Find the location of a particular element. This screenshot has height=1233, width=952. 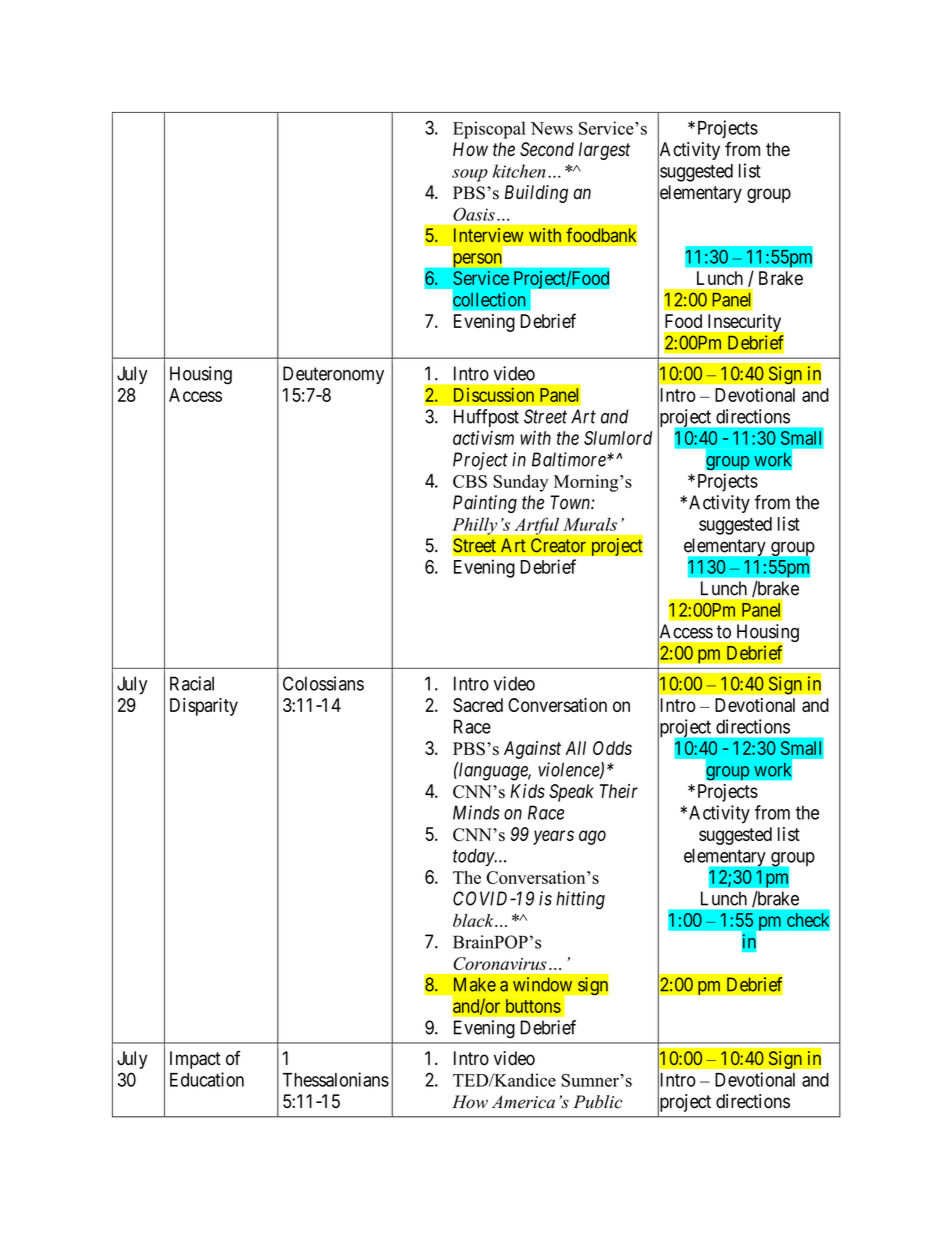

Their is located at coordinates (619, 791).
